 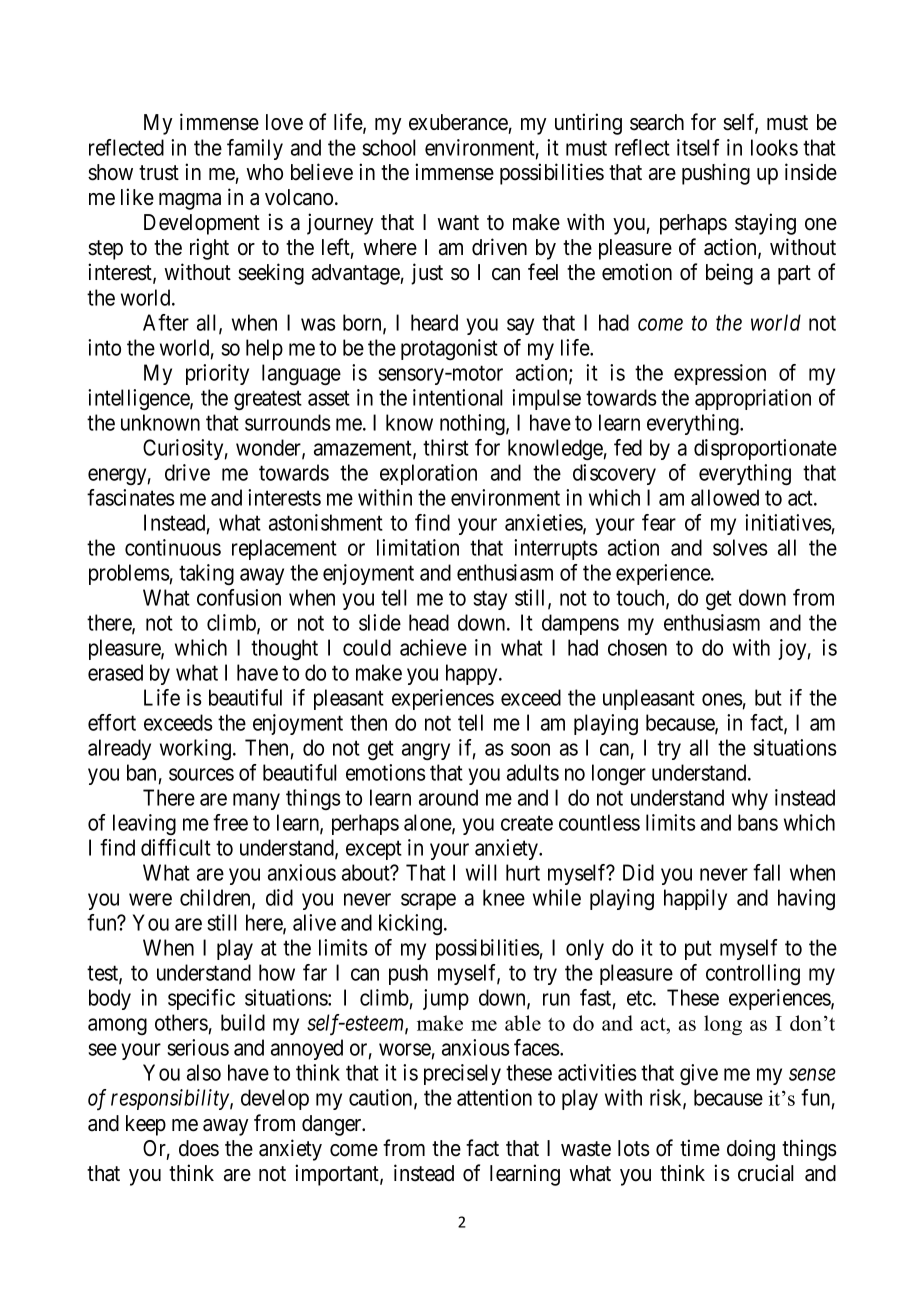 I want to click on ones, so click(x=722, y=699).
